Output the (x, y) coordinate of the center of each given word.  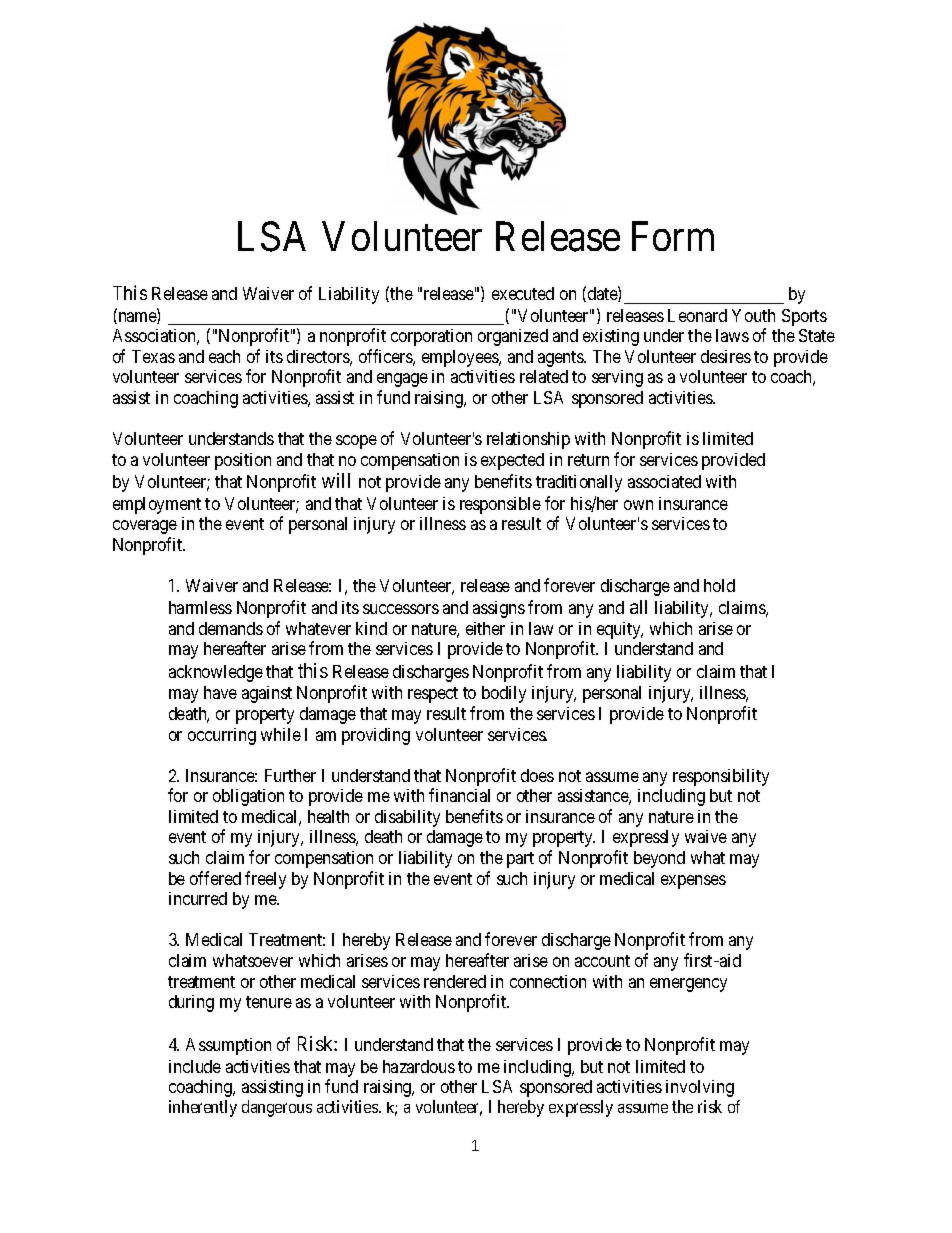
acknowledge (216, 673)
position (243, 461)
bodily (504, 694)
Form (673, 237)
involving (700, 1088)
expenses (693, 882)
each (224, 356)
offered (215, 878)
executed (523, 293)
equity (620, 630)
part (520, 860)
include (195, 1066)
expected (512, 461)
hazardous (419, 1066)
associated (664, 481)
